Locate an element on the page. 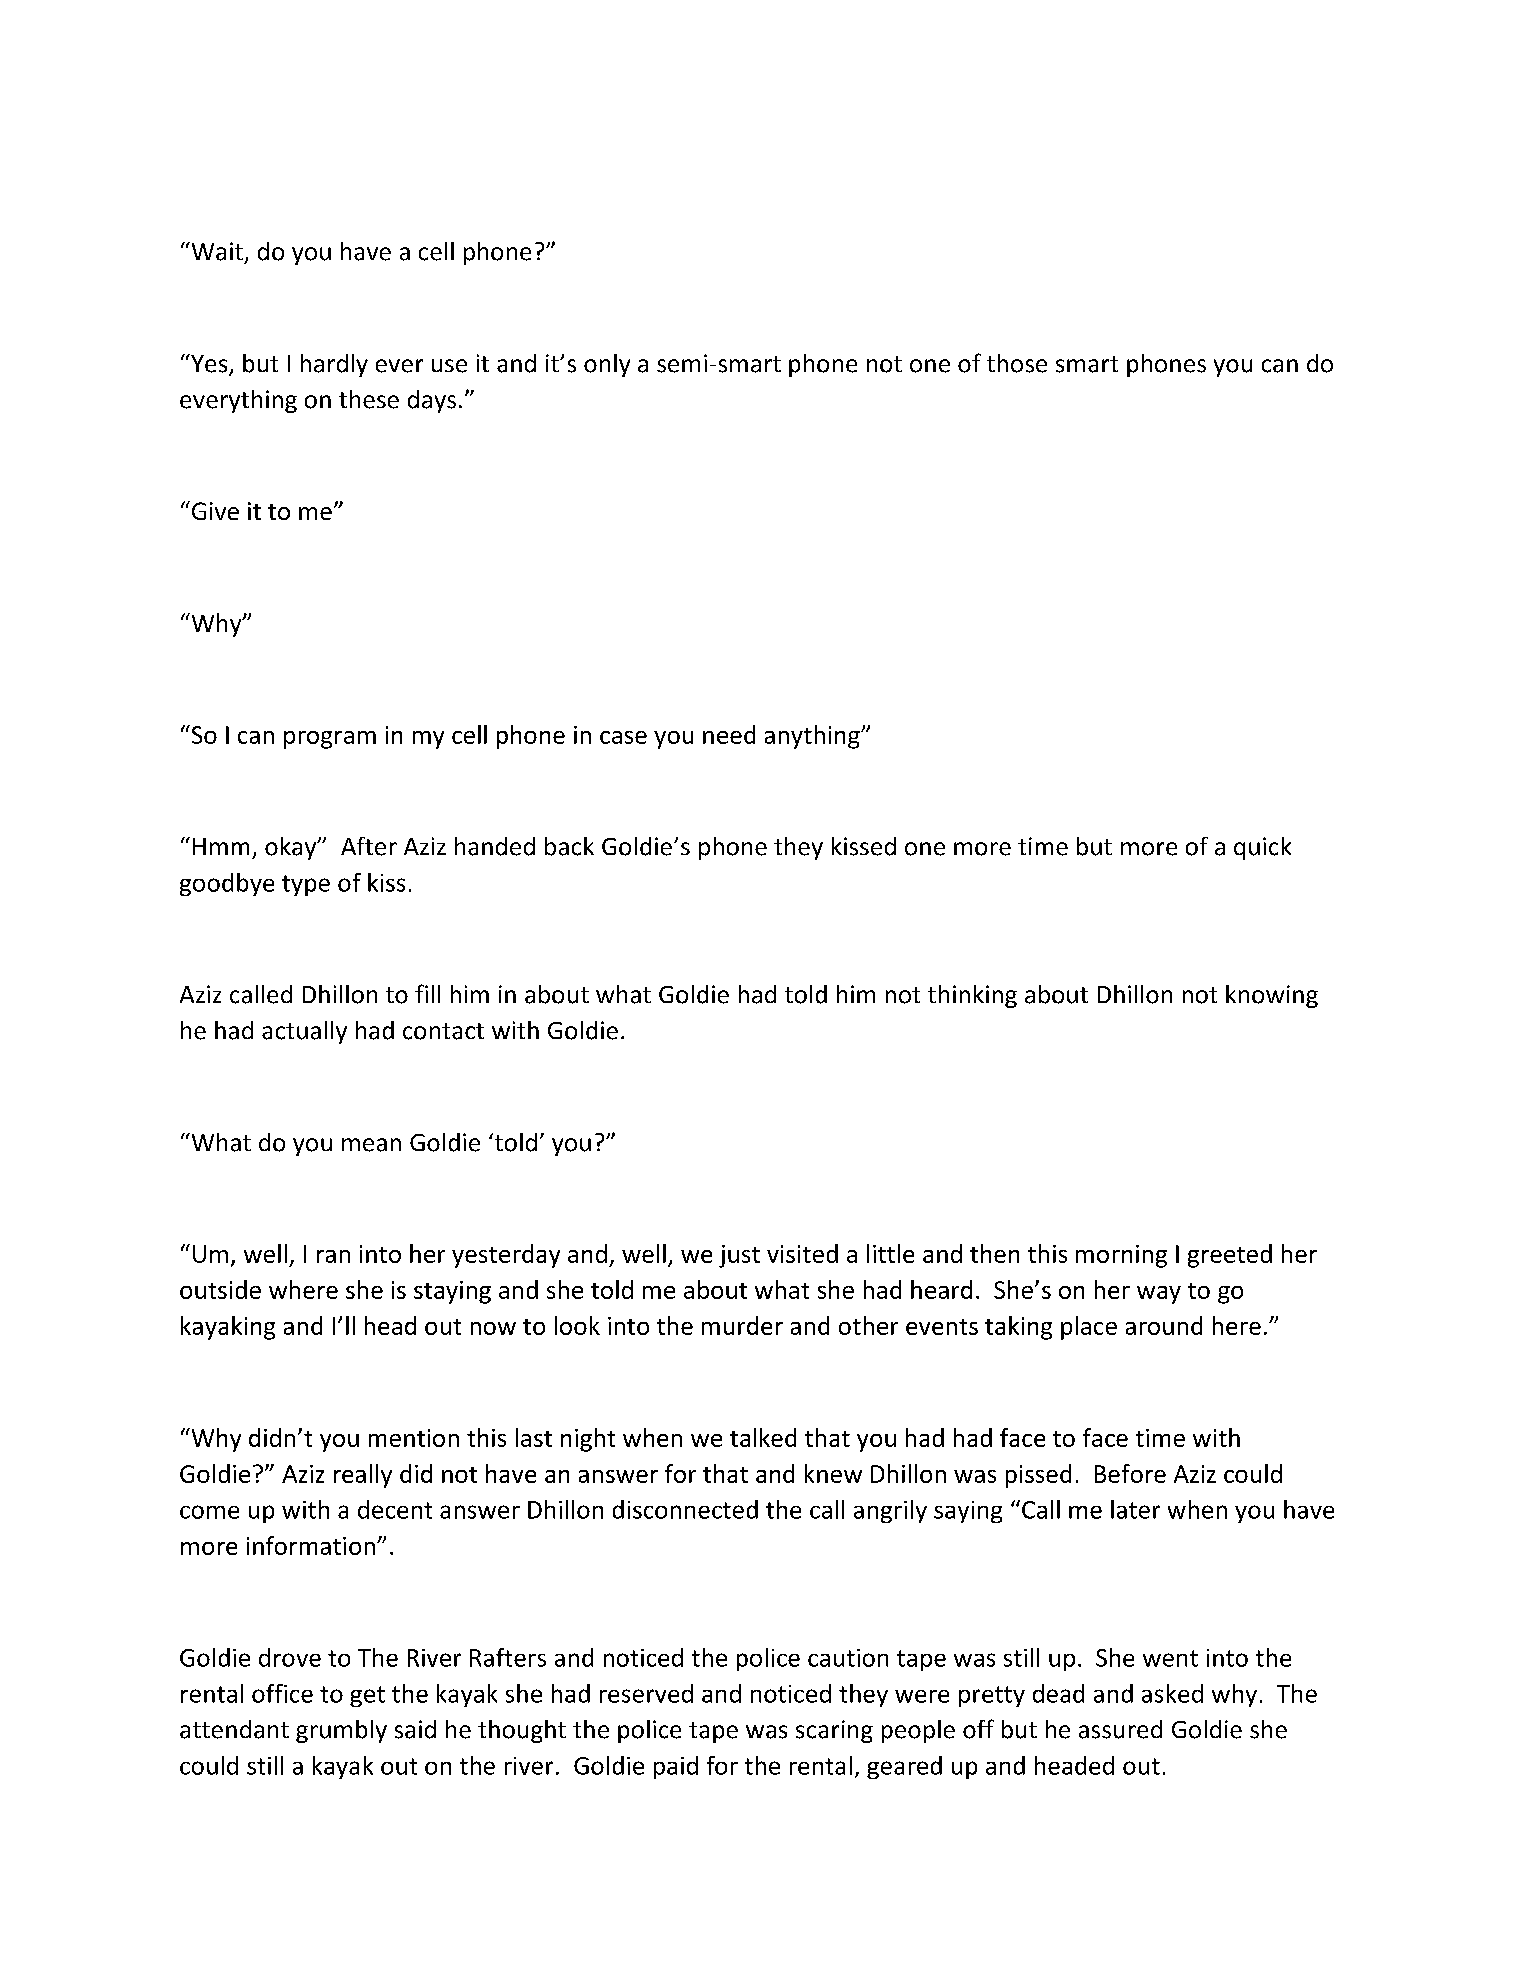 The width and height of the document is (1521, 1968). grumbly is located at coordinates (341, 1731).
